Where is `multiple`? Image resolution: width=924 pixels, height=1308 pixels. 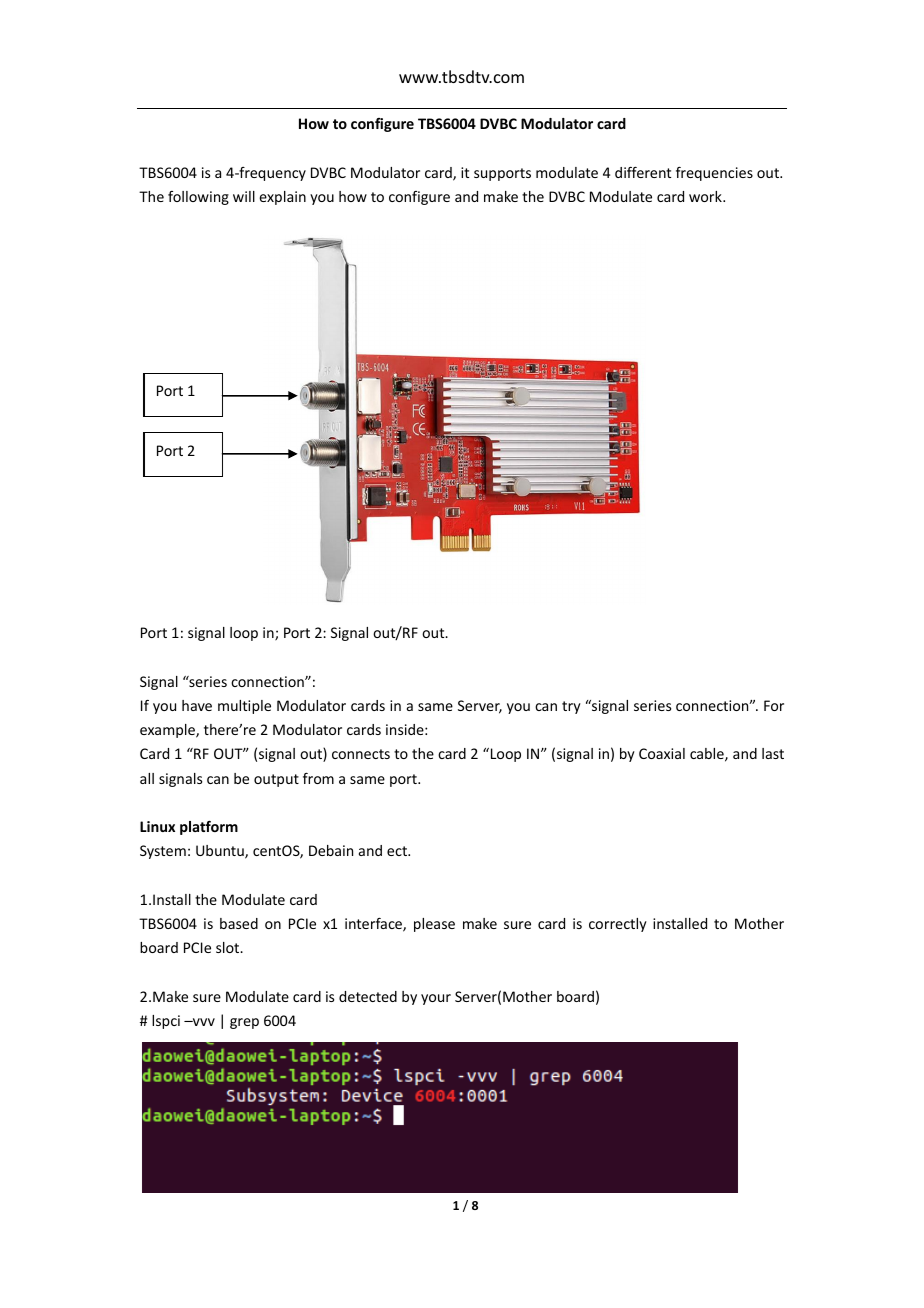 multiple is located at coordinates (244, 707).
